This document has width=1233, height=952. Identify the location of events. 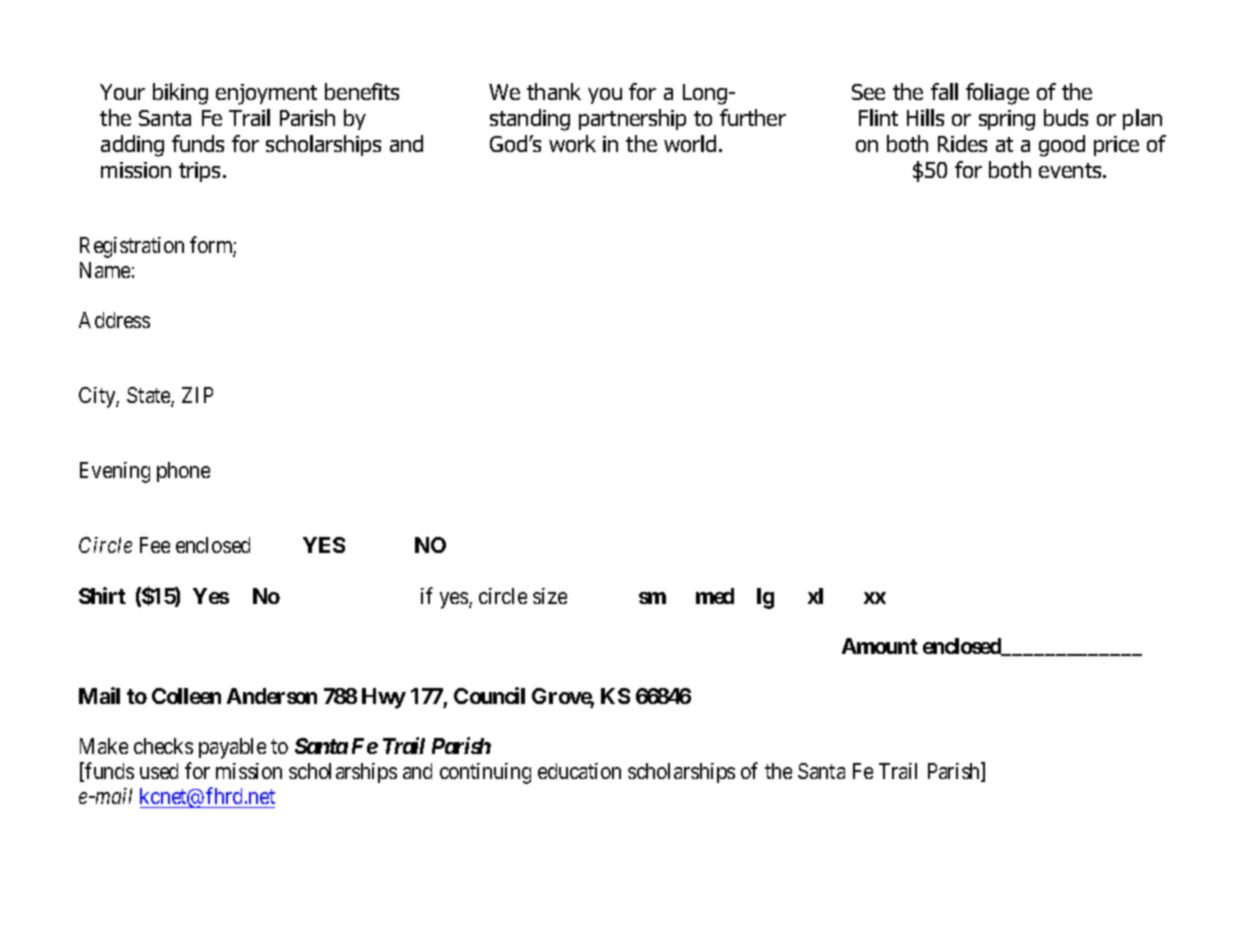
(1071, 170).
